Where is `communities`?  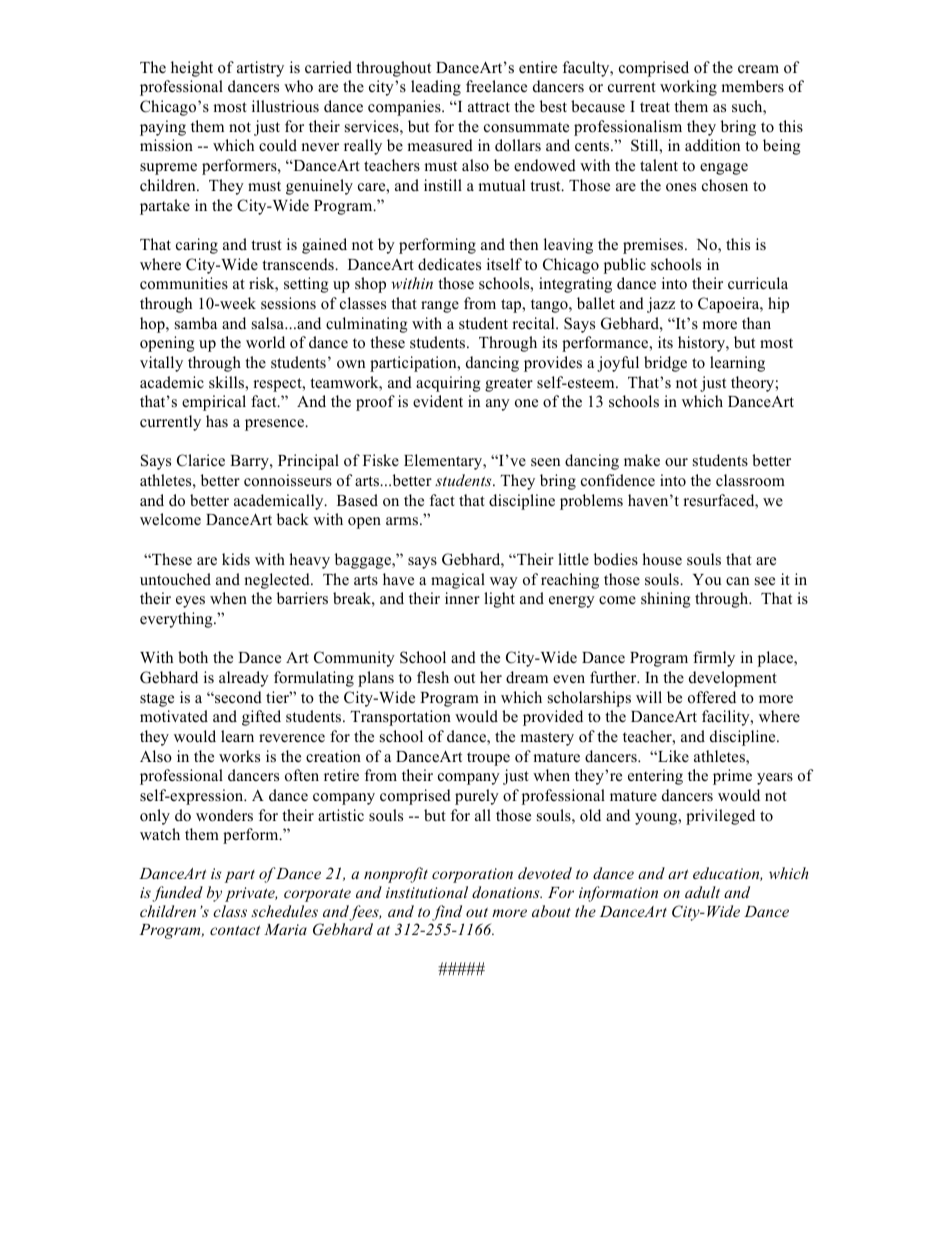
communities is located at coordinates (184, 283).
